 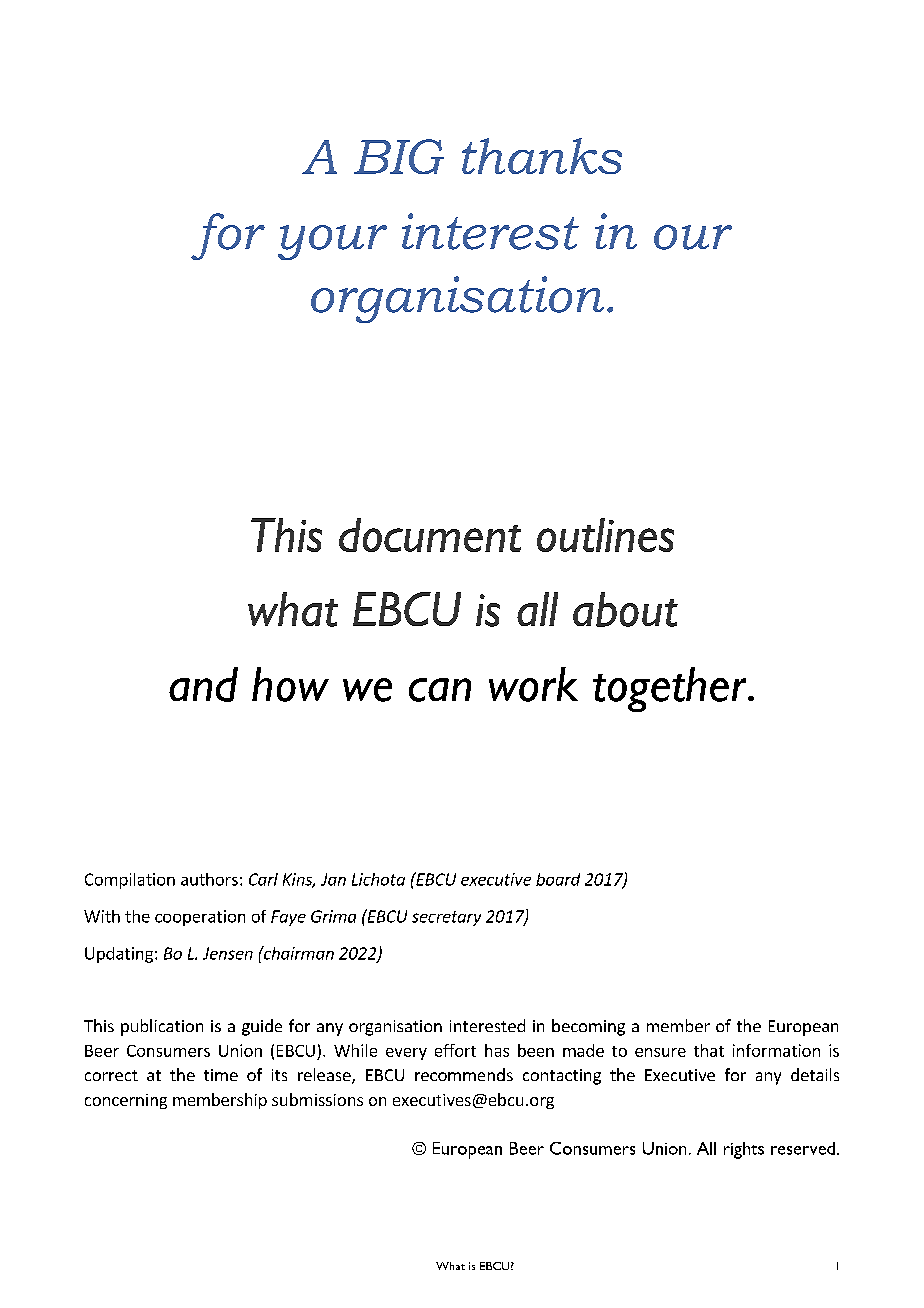 What do you see at coordinates (542, 156) in the screenshot?
I see `thanks` at bounding box center [542, 156].
